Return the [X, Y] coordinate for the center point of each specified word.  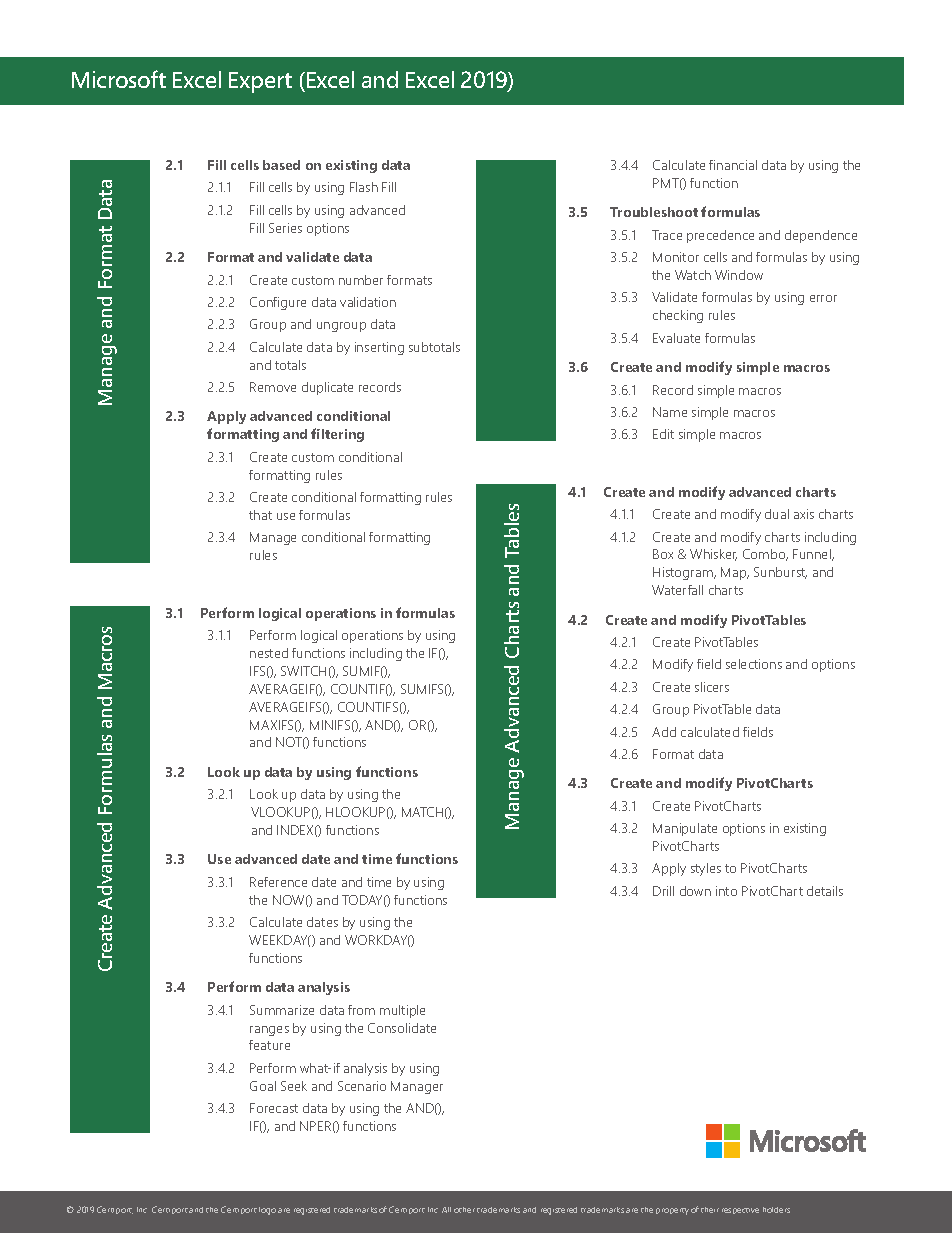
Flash [364, 187]
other [464, 1210]
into [726, 891]
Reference [278, 882]
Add [664, 732]
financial [733, 165]
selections [754, 664]
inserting [379, 348]
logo [267, 1211]
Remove [273, 387]
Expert [260, 82]
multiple [402, 1011]
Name [670, 412]
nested [269, 653]
